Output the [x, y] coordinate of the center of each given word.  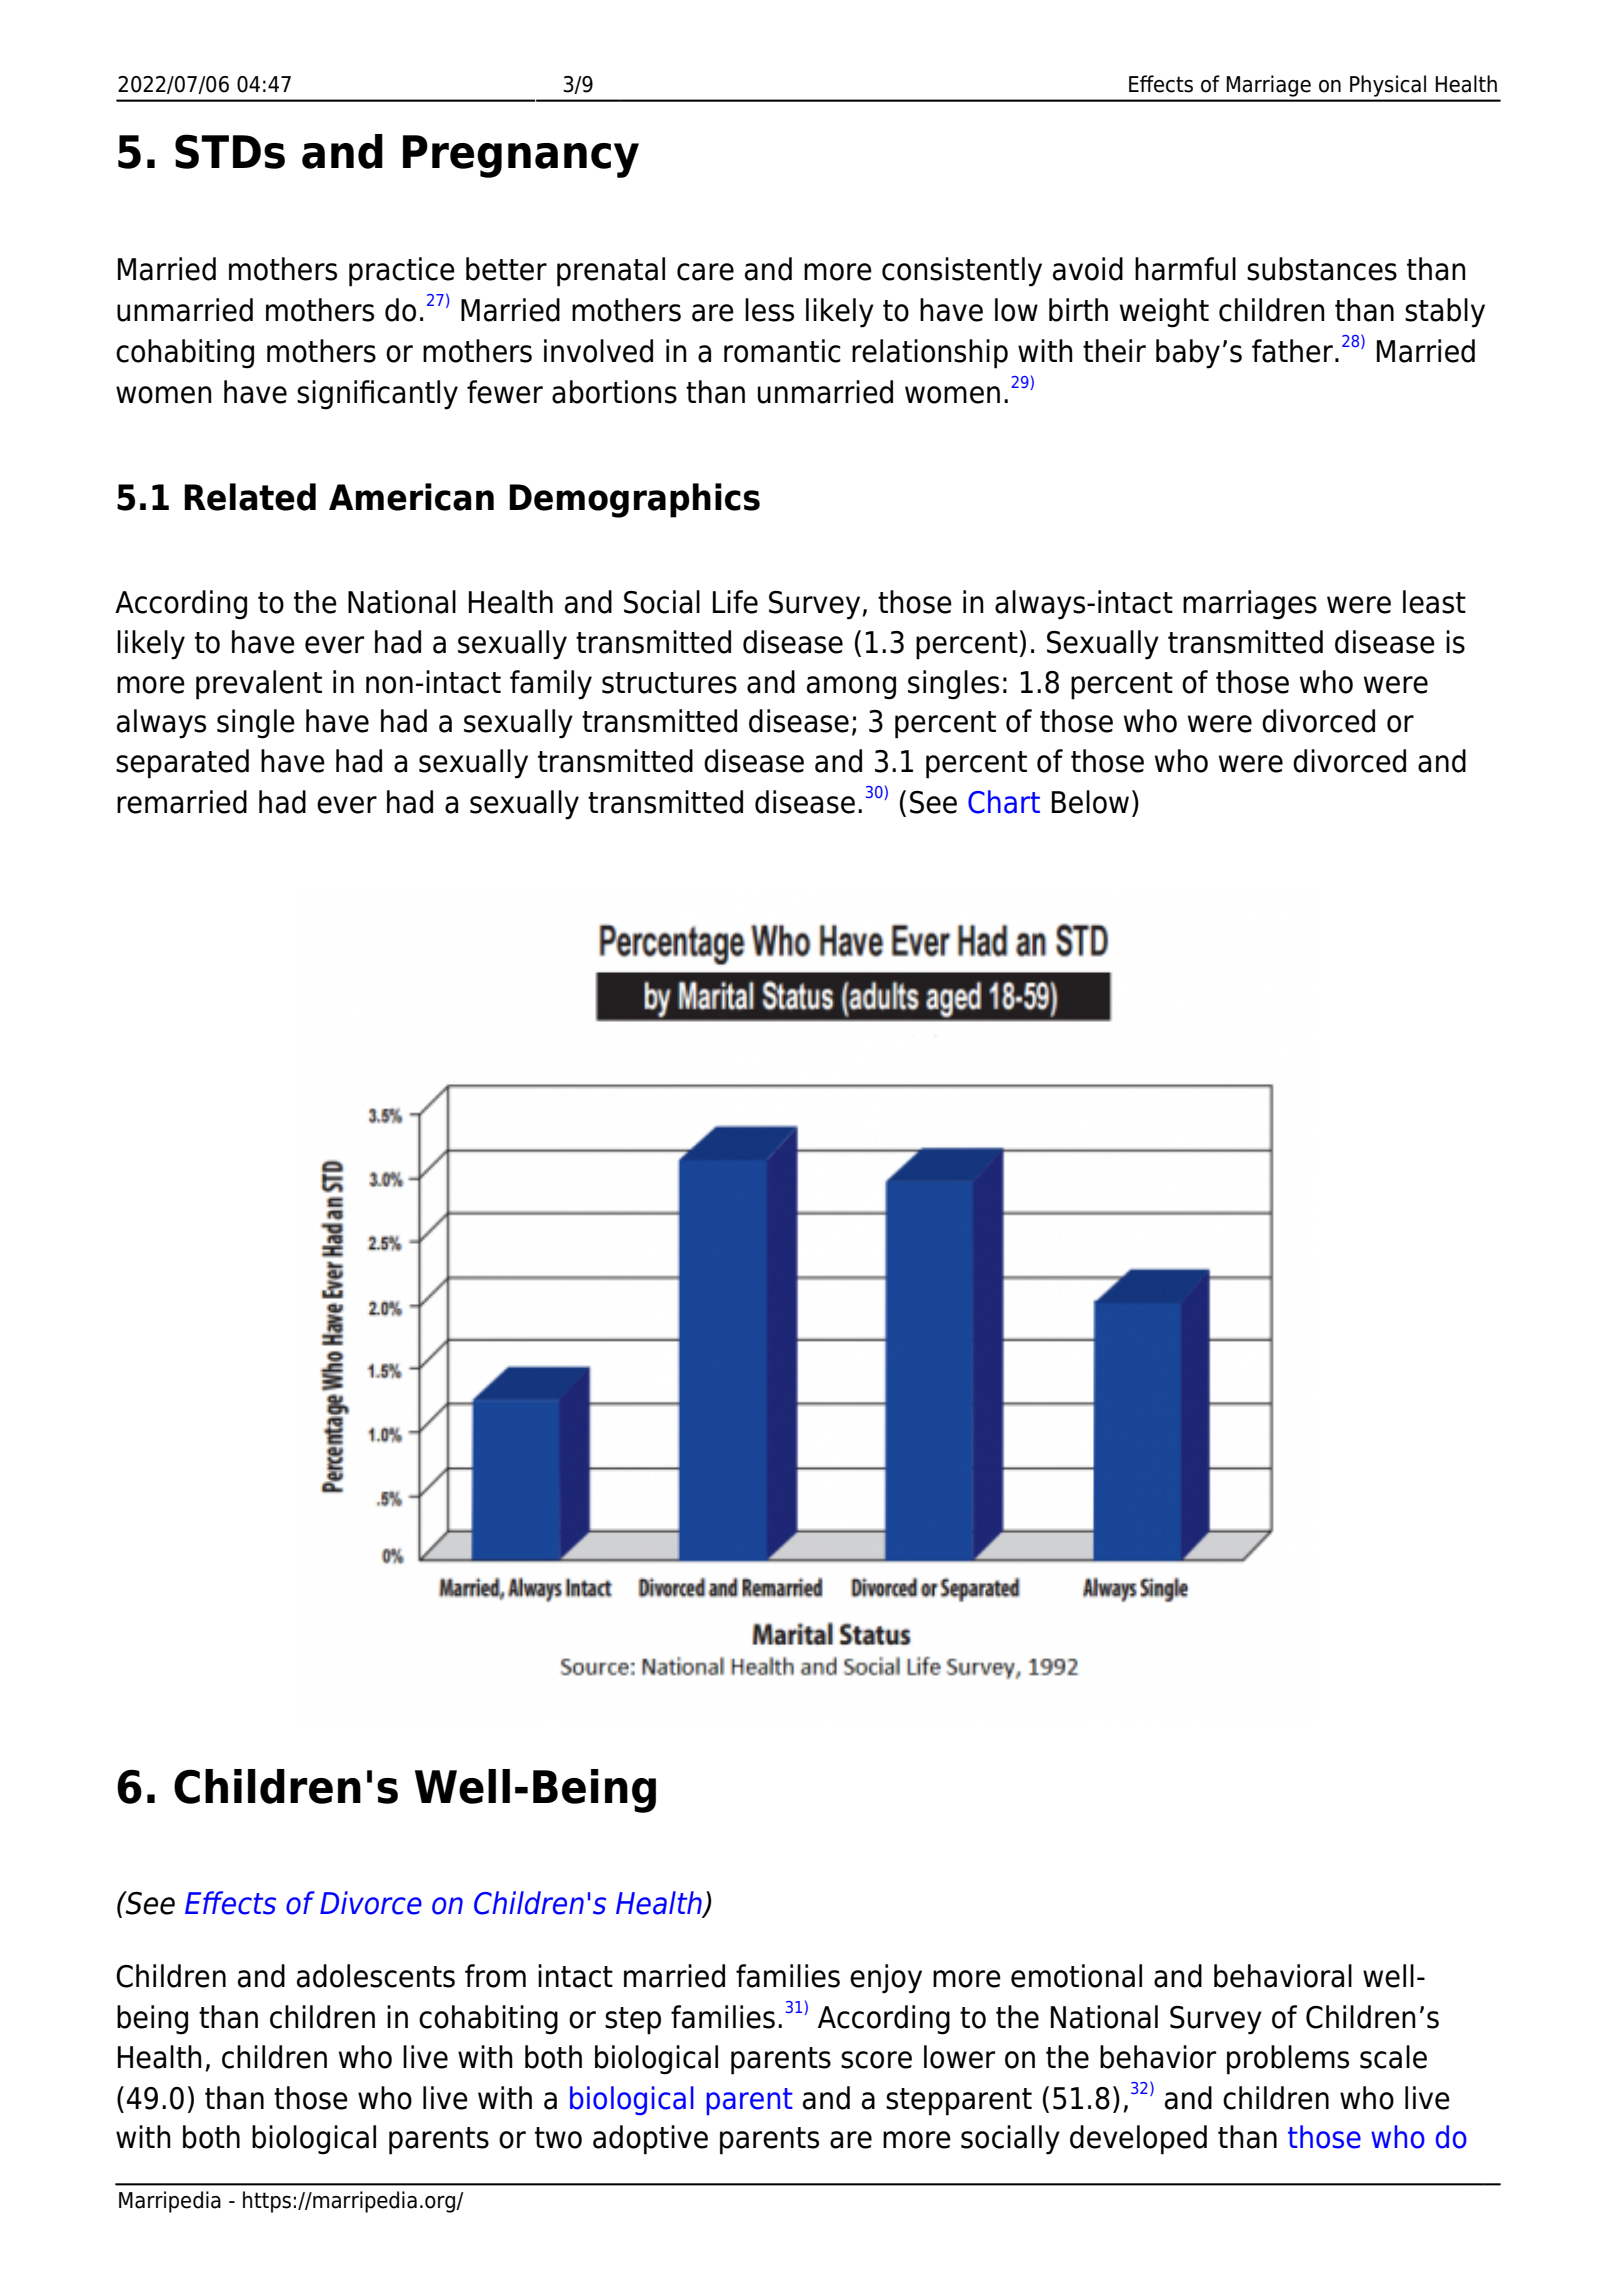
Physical [1388, 86]
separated [182, 764]
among [851, 688]
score [876, 2060]
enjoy [886, 1979]
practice [402, 272]
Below [1090, 802]
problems [1288, 2060]
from [495, 1976]
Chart [1004, 802]
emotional [1076, 1976]
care [705, 272]
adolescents [376, 1976]
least [1434, 602]
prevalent [259, 685]
